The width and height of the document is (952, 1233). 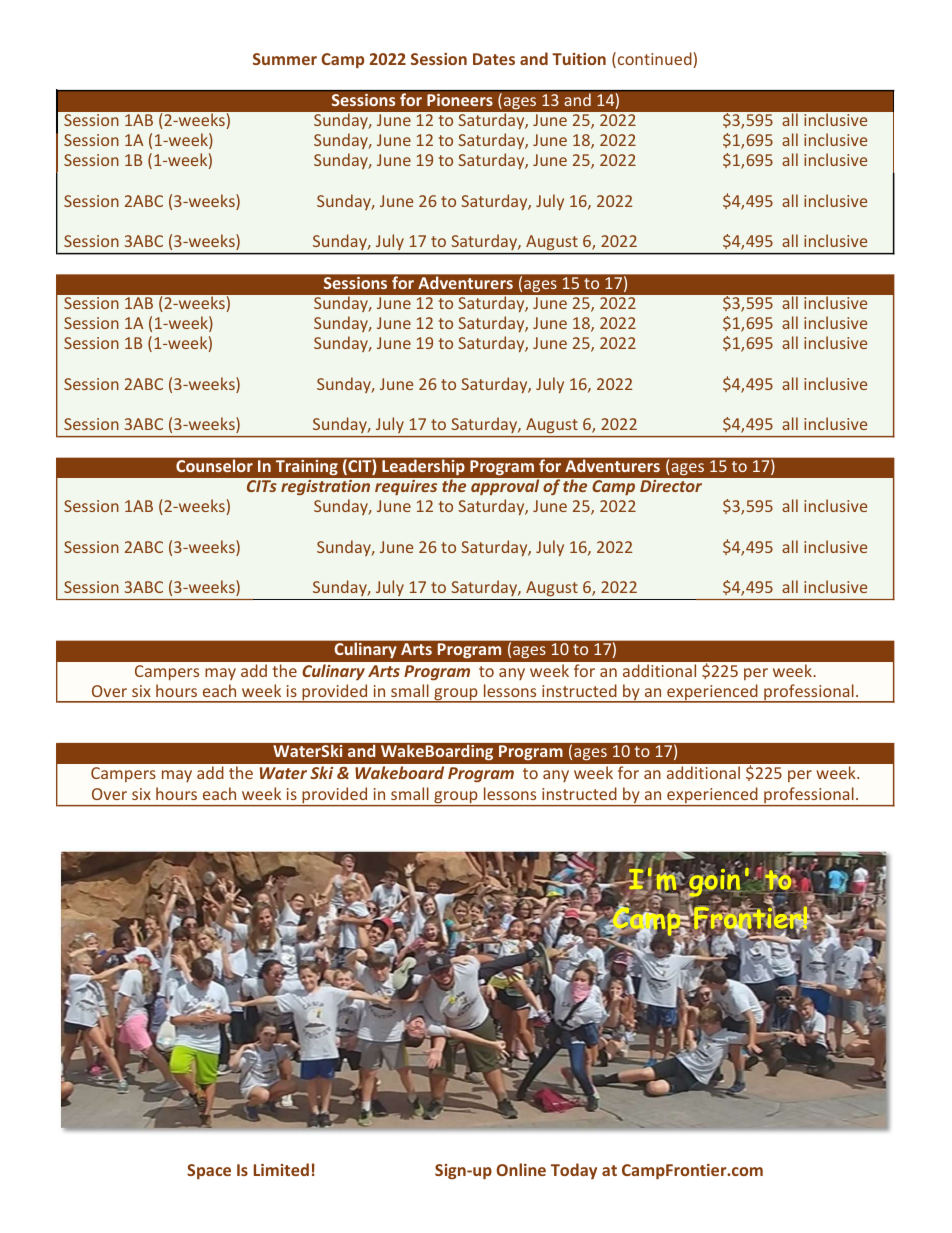 What do you see at coordinates (494, 59) in the document?
I see `Dates` at bounding box center [494, 59].
